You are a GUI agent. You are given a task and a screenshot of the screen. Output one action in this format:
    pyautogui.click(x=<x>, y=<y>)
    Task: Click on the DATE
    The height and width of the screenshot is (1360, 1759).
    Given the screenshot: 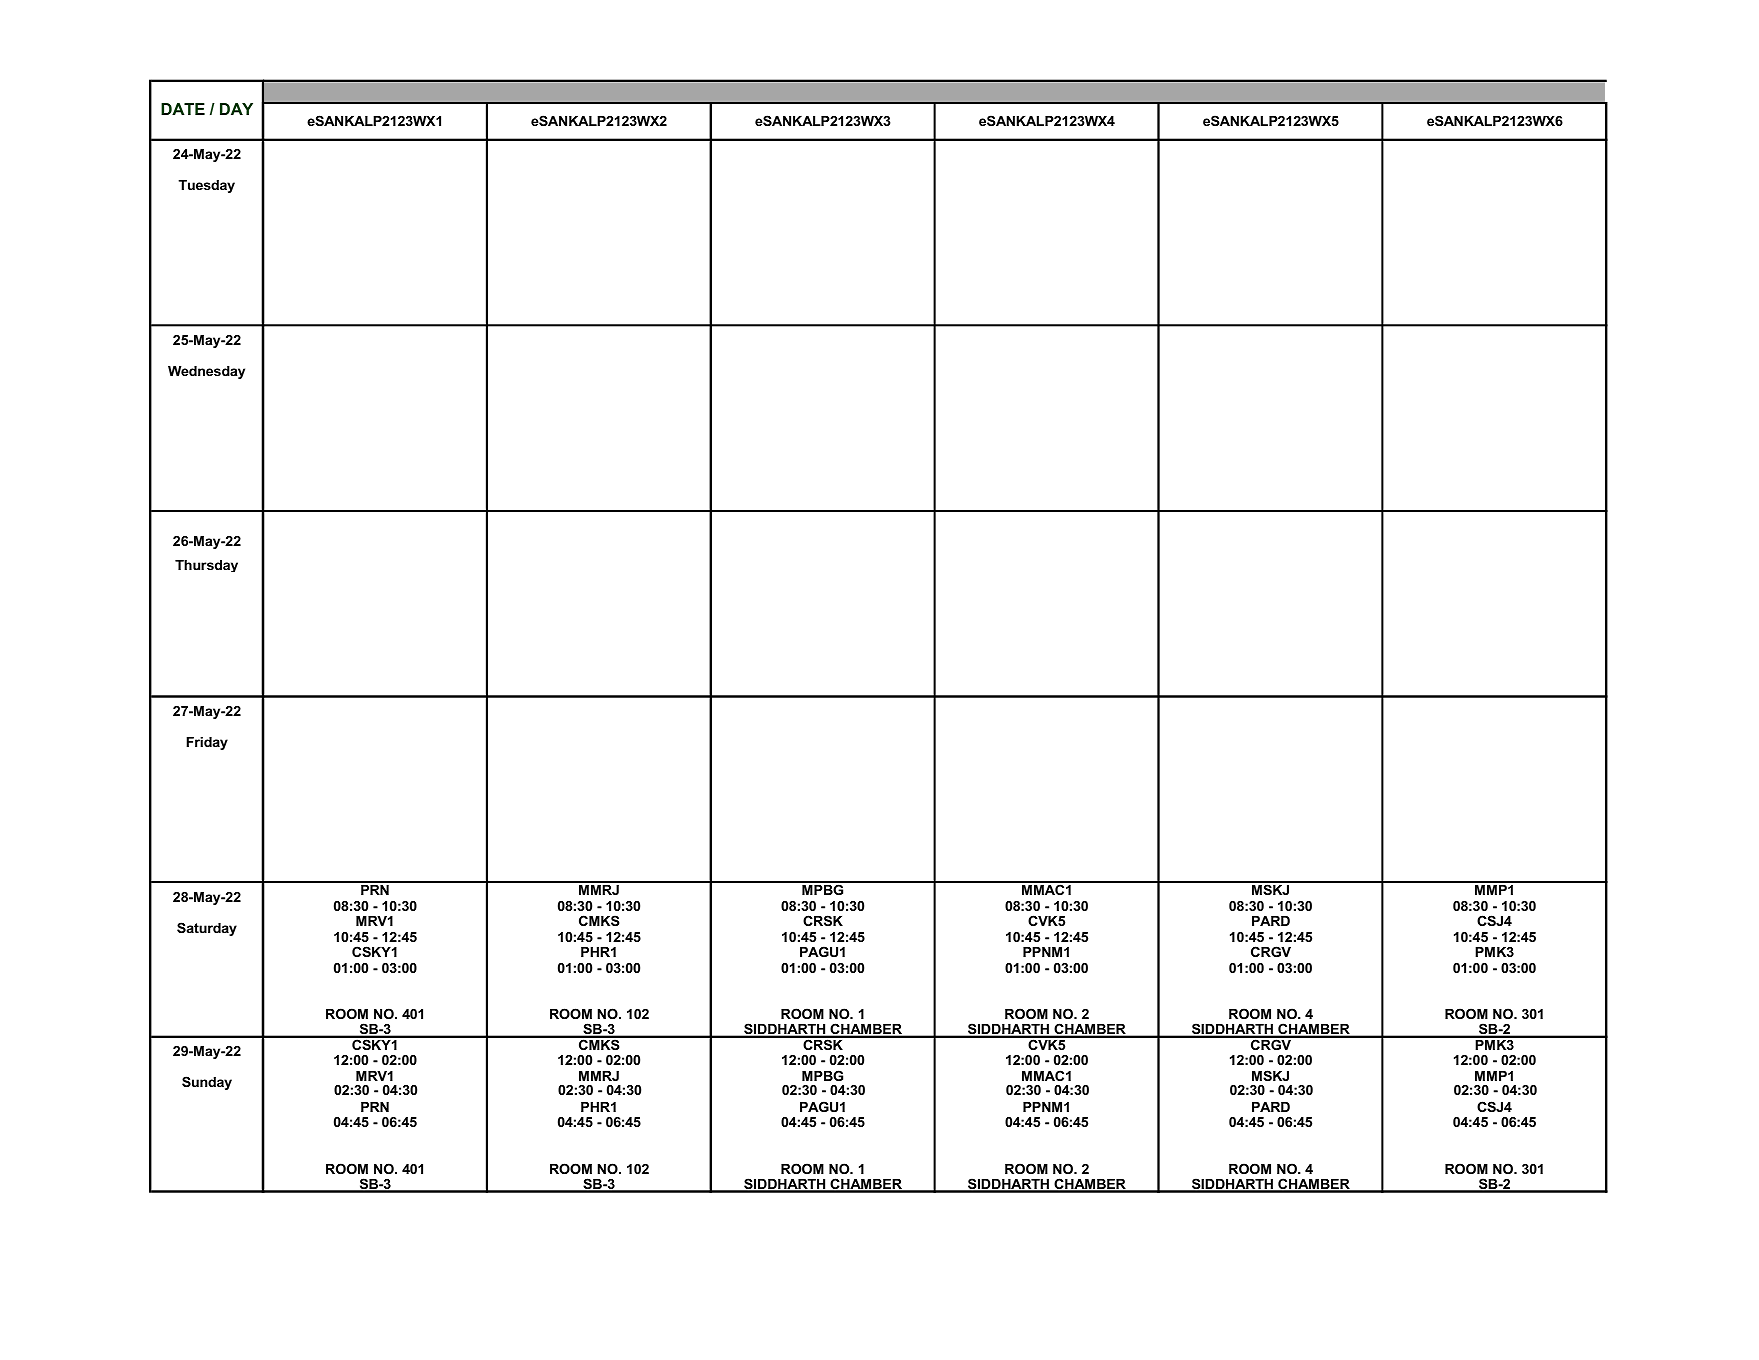 What is the action you would take?
    pyautogui.click(x=183, y=109)
